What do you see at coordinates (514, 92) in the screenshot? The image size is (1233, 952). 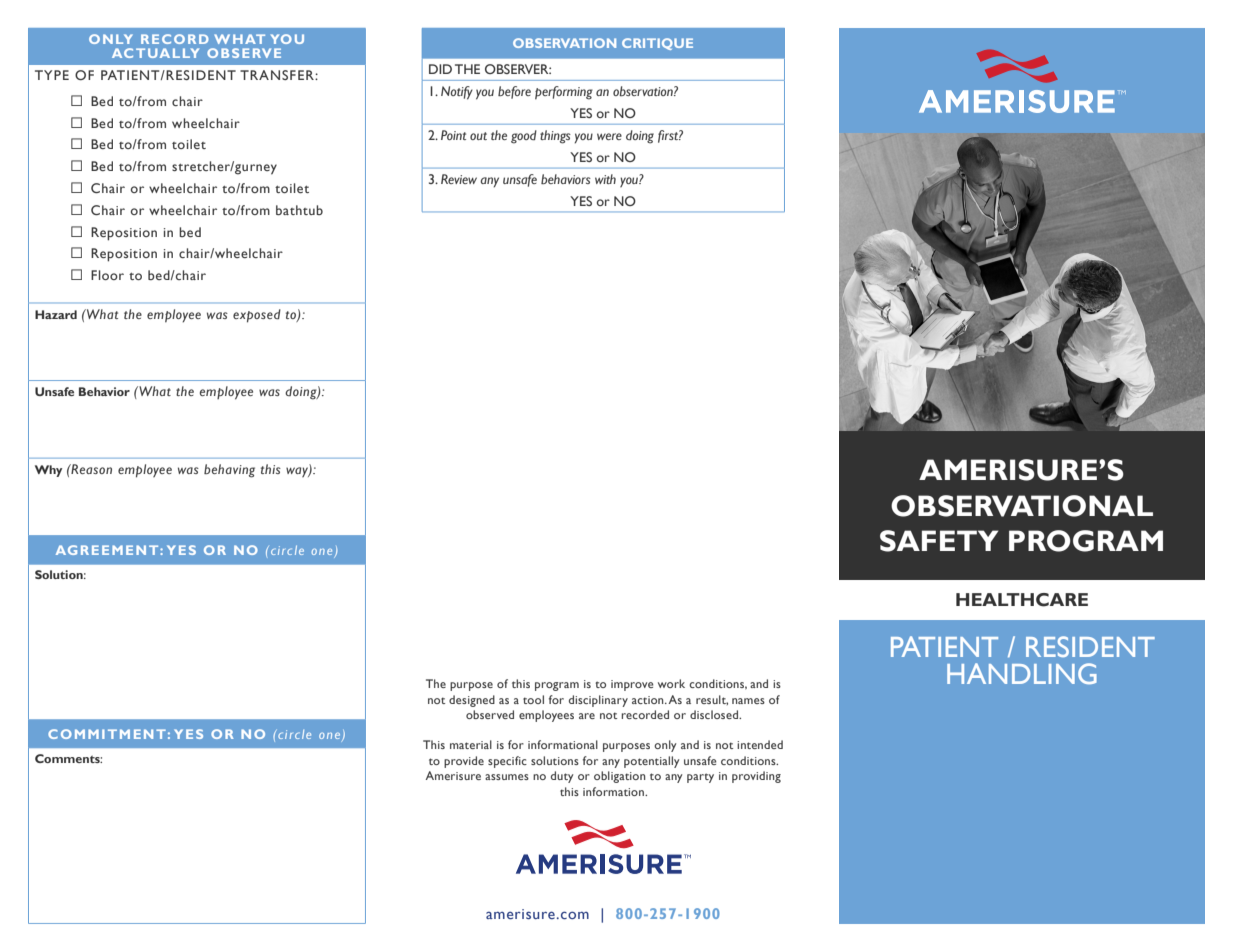 I see `before` at bounding box center [514, 92].
